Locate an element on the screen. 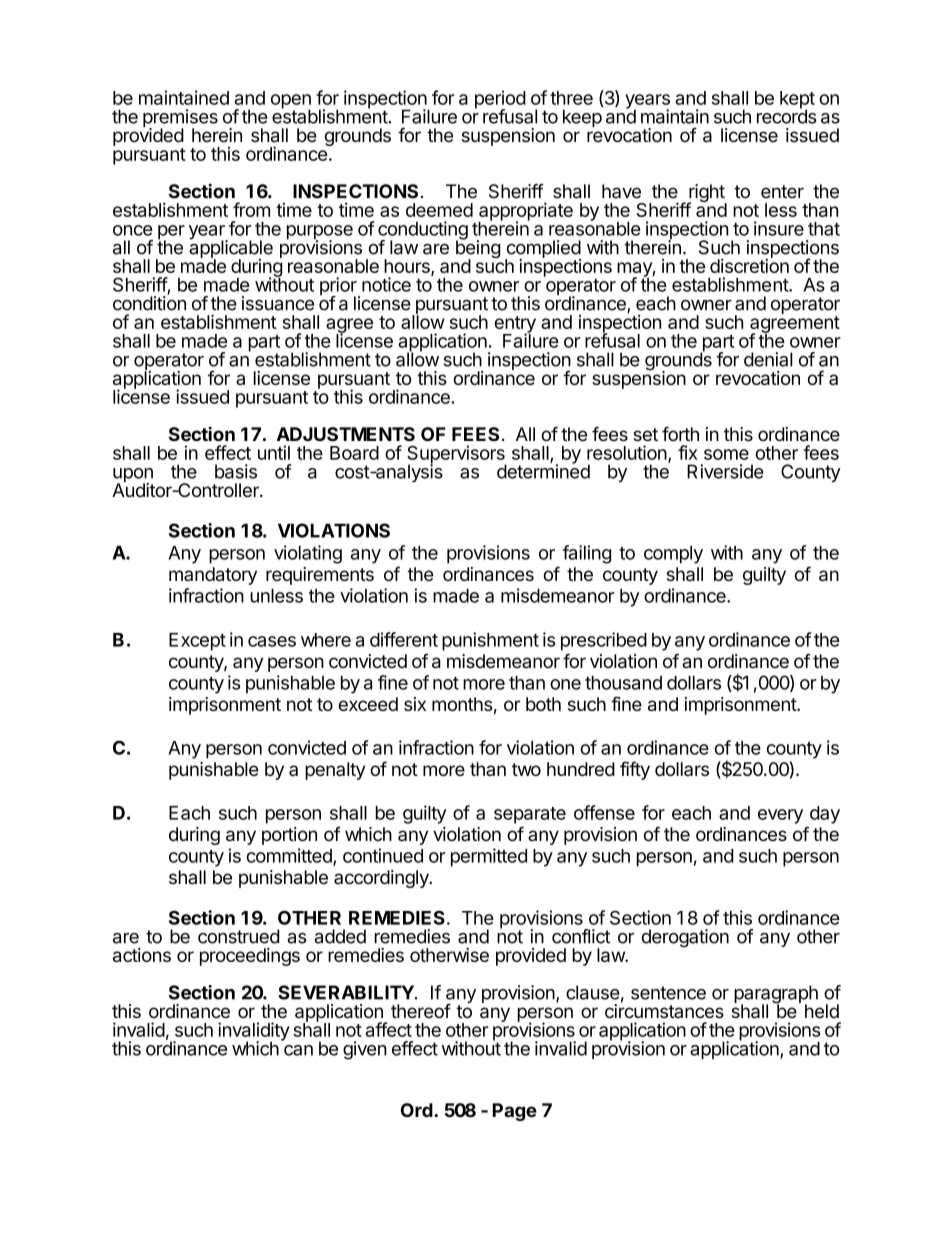 This screenshot has width=952, height=1233. premises is located at coordinates (180, 119).
